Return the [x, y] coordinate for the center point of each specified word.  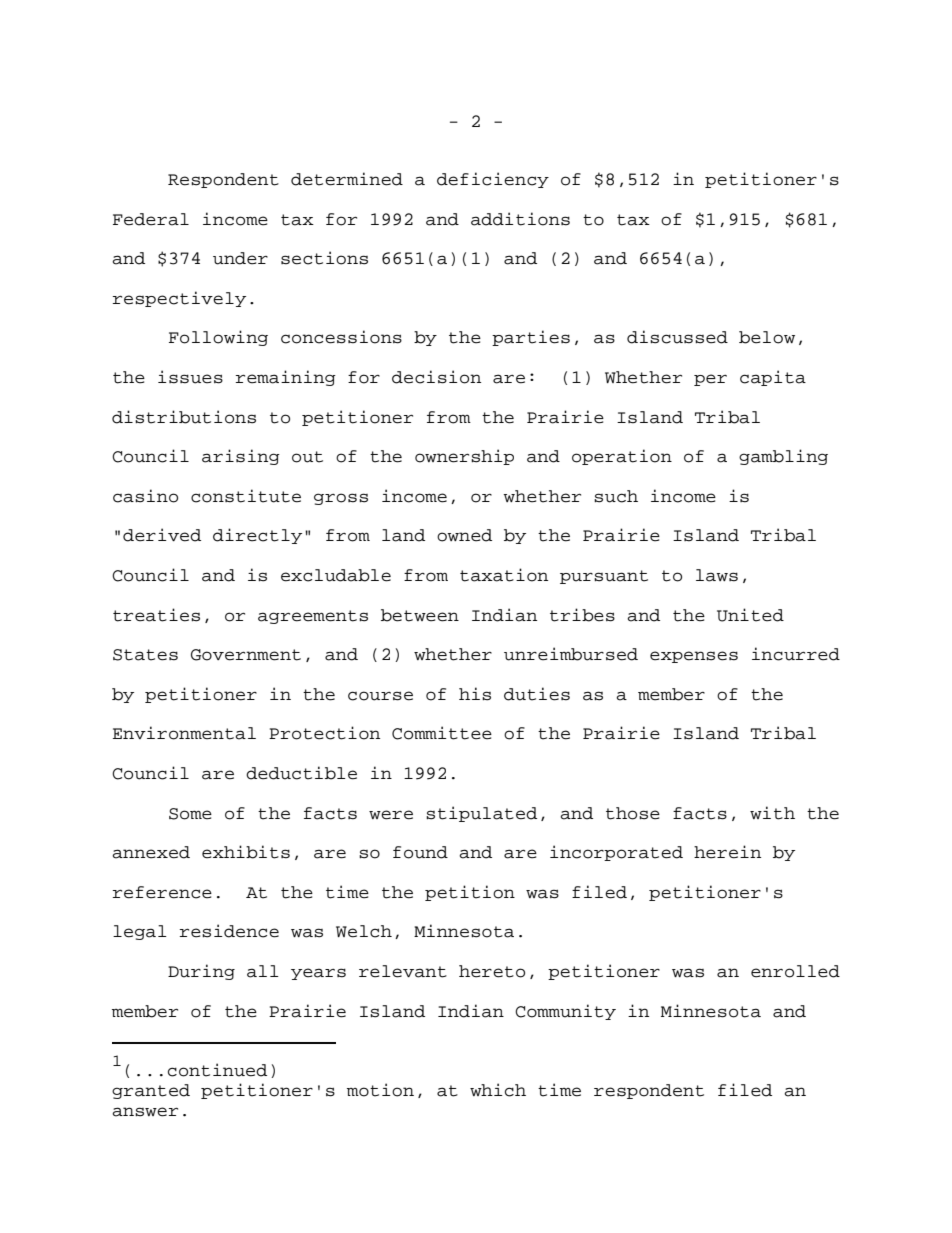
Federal [151, 219]
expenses [694, 657]
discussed [677, 337]
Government [246, 655]
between [420, 615]
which [498, 1090]
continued [217, 1070]
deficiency [493, 180]
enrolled [795, 971]
